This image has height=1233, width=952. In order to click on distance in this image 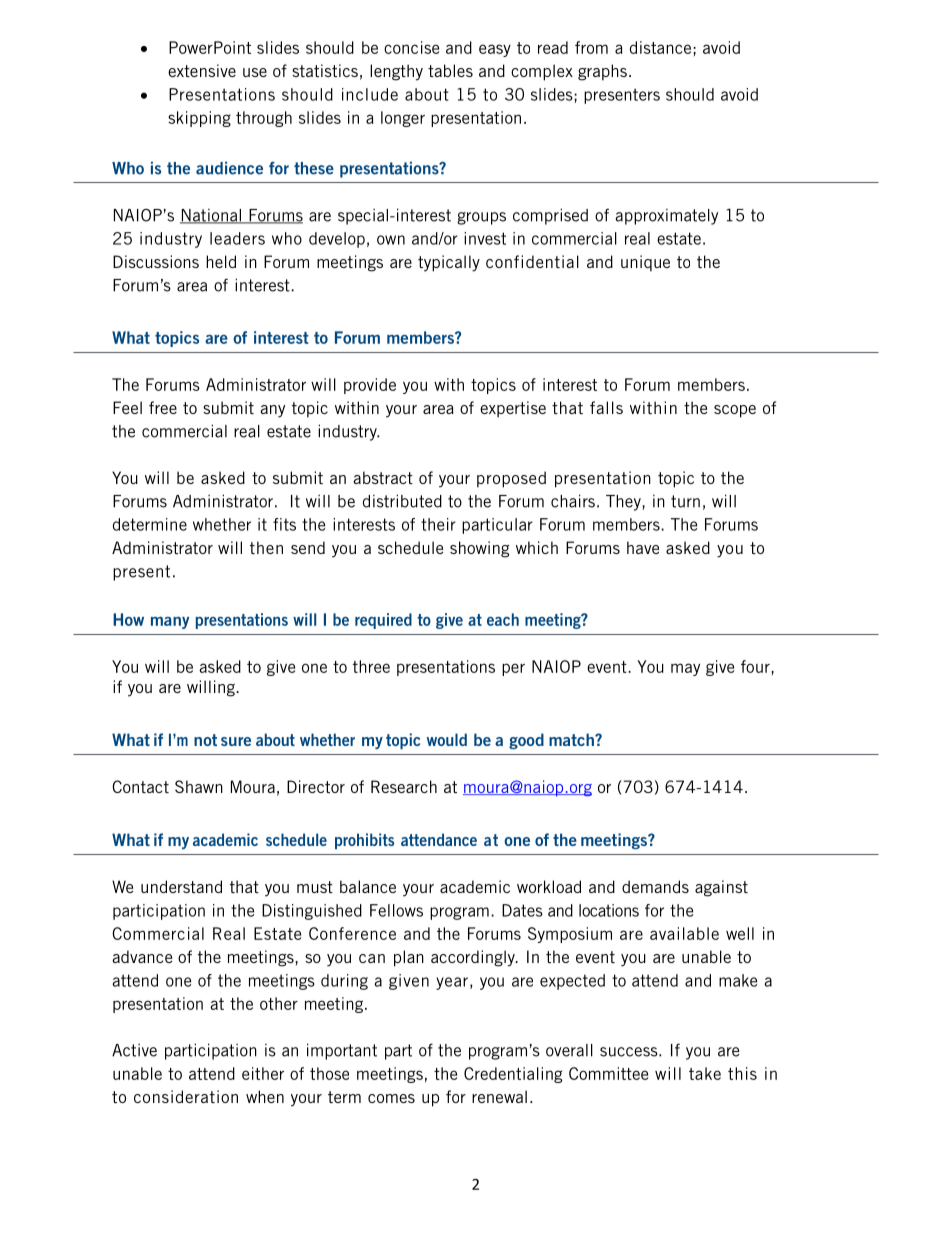, I will do `click(662, 47)`.
